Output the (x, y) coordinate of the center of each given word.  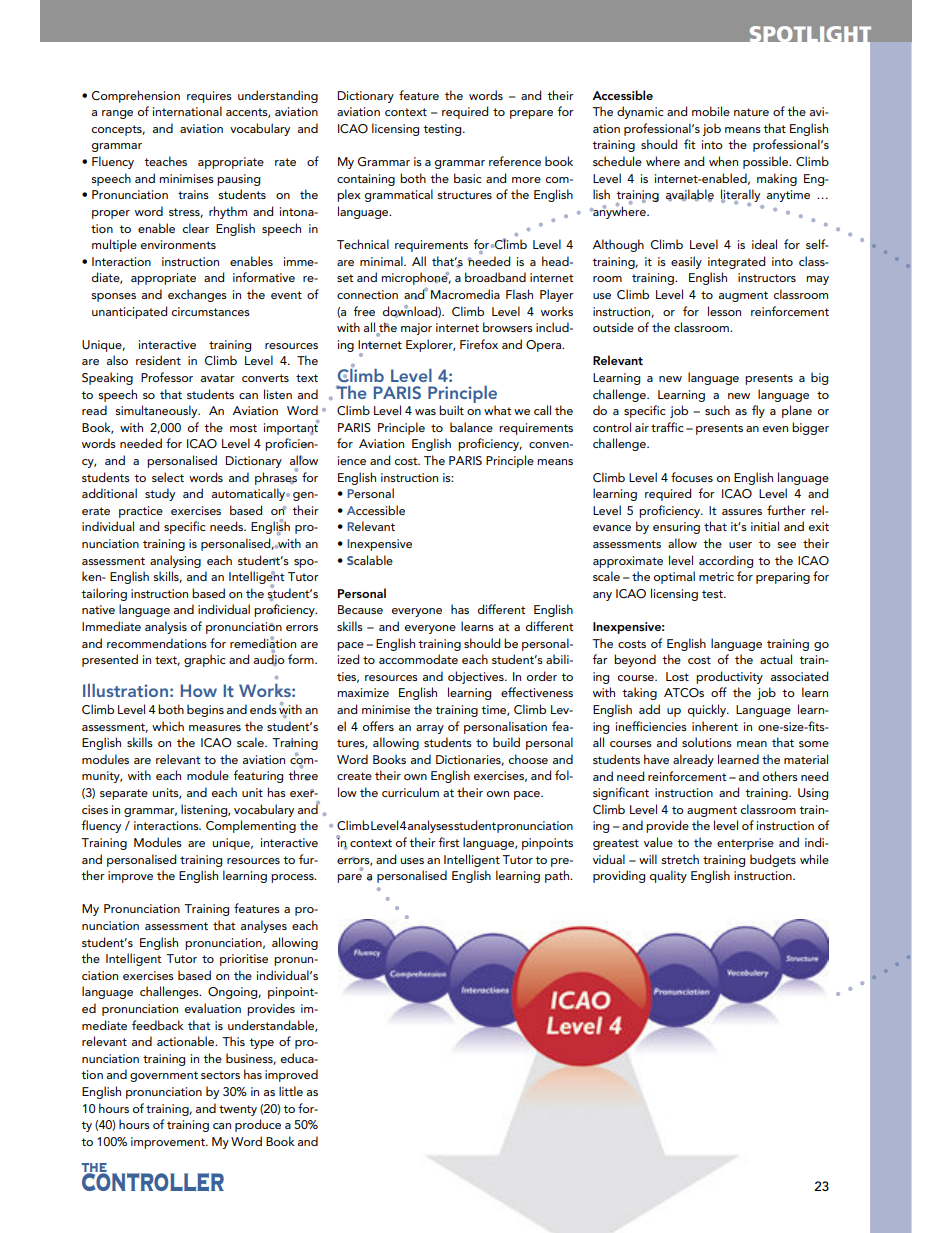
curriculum (410, 792)
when (723, 161)
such (717, 410)
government (164, 1076)
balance (471, 427)
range (117, 114)
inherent (715, 726)
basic (468, 178)
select (168, 477)
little (291, 1091)
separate (124, 794)
